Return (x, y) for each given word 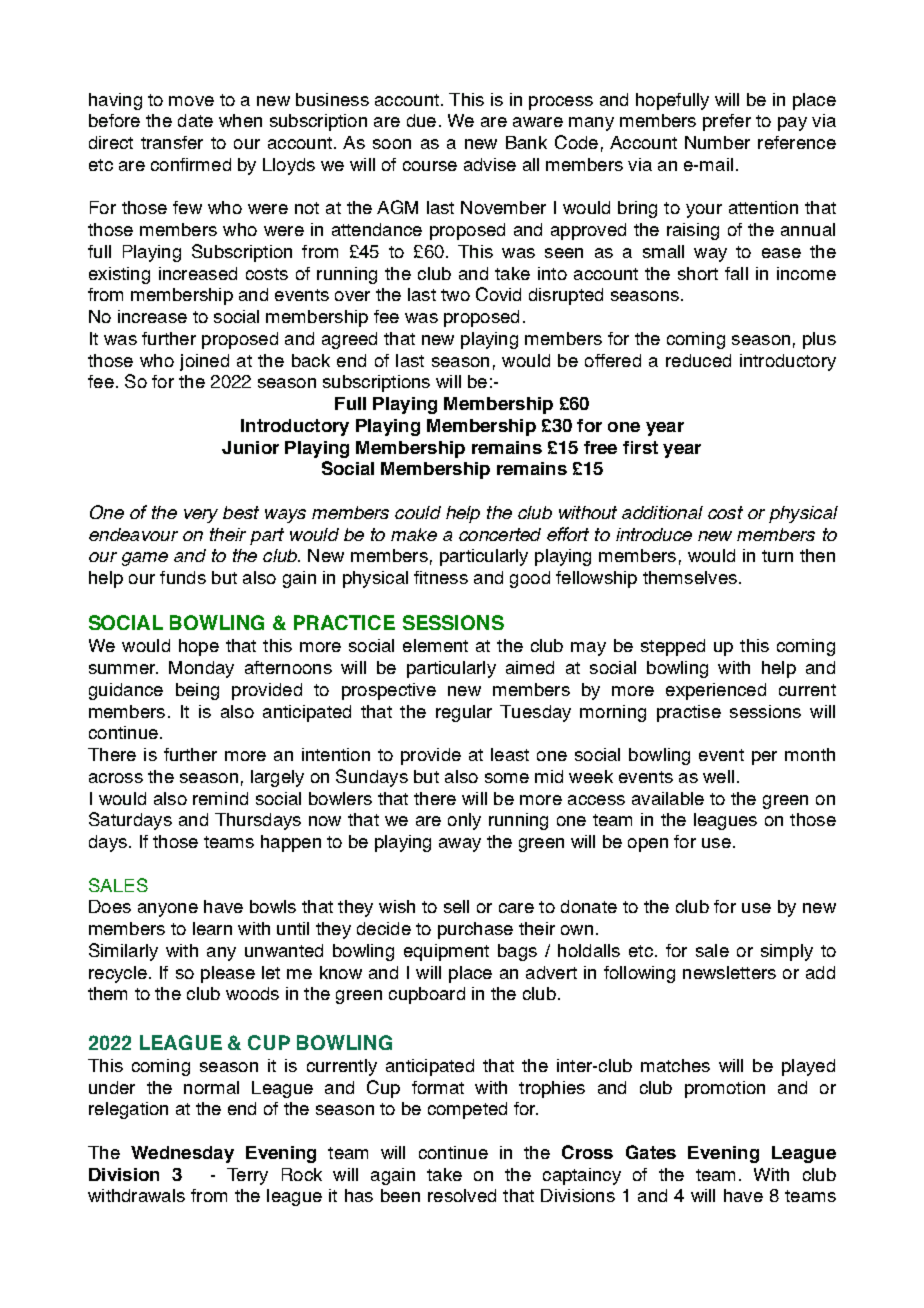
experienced (716, 691)
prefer (727, 122)
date (195, 120)
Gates (651, 1152)
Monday (201, 669)
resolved (462, 1195)
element (435, 645)
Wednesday (182, 1154)
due (421, 120)
